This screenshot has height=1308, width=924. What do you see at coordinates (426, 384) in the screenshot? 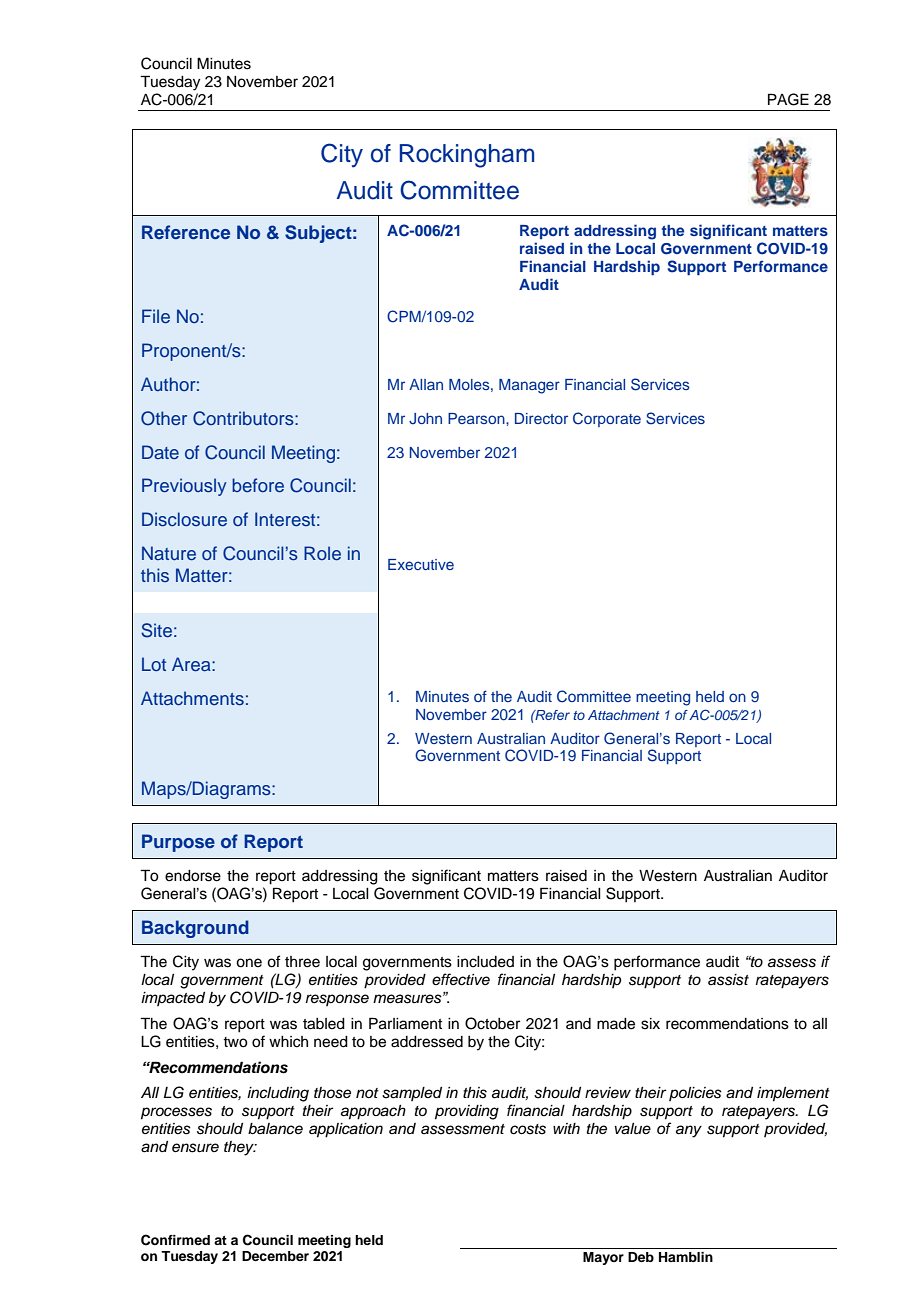
I see `Allan` at bounding box center [426, 384].
